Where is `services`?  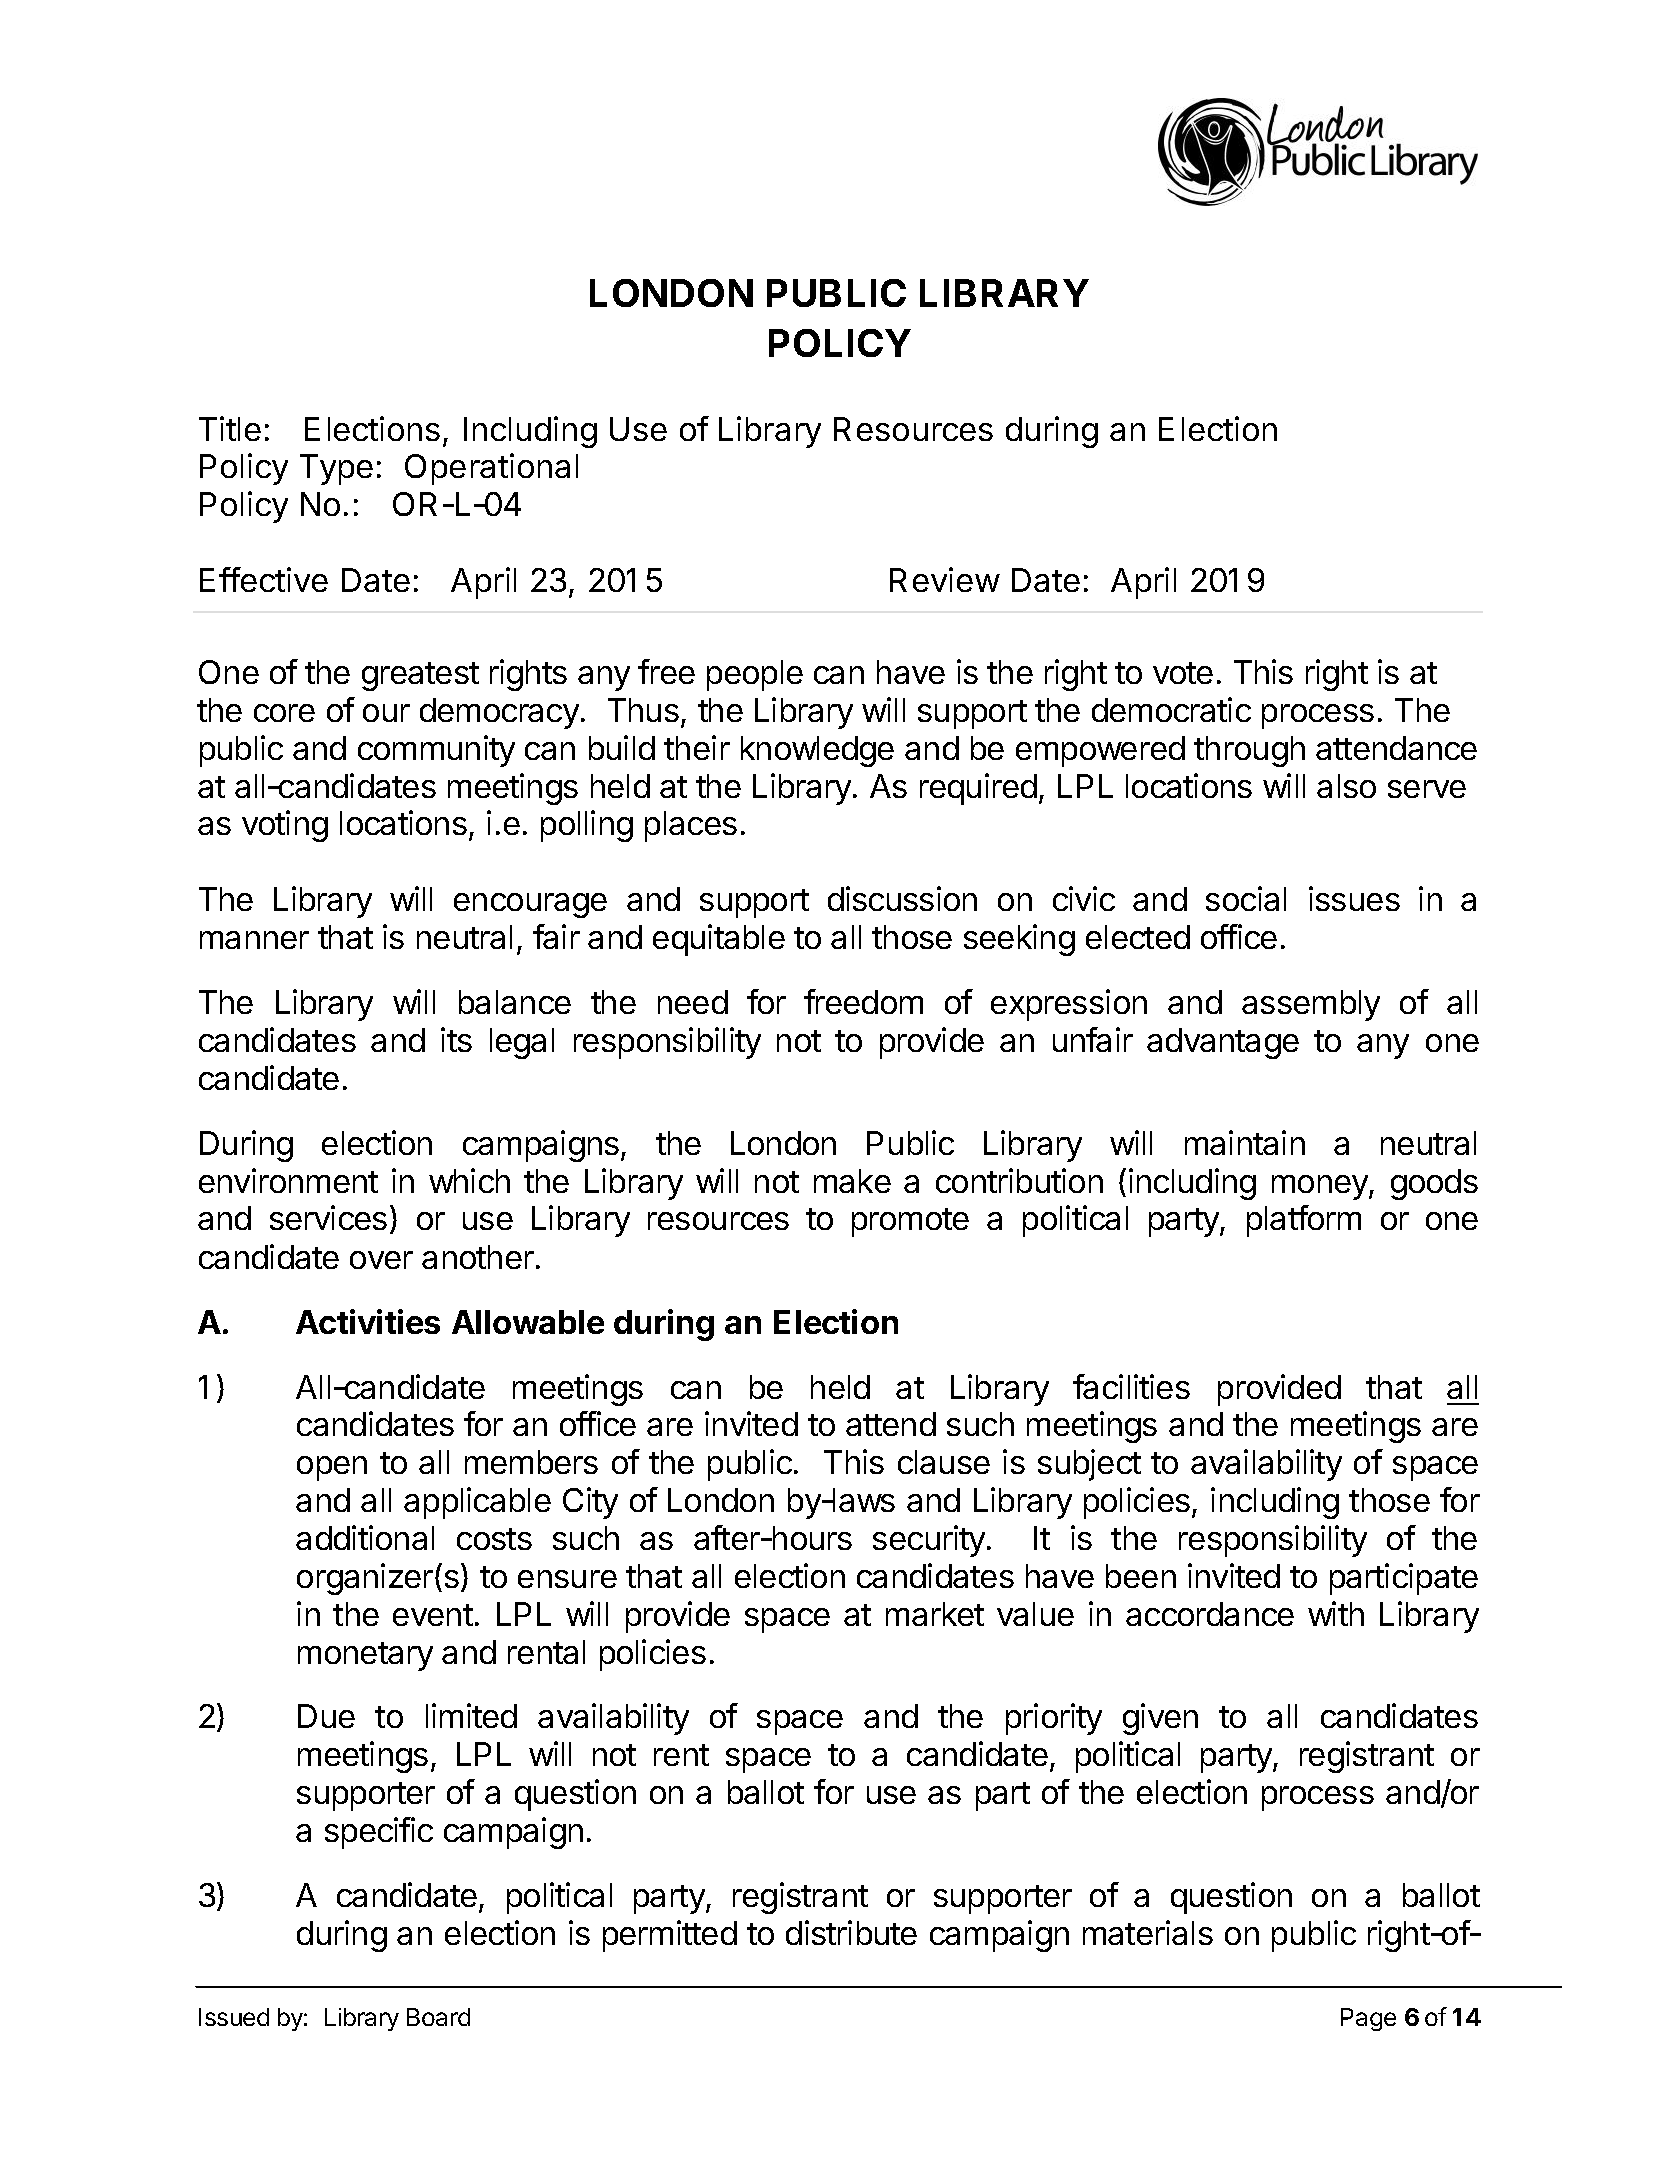 services is located at coordinates (328, 1217).
